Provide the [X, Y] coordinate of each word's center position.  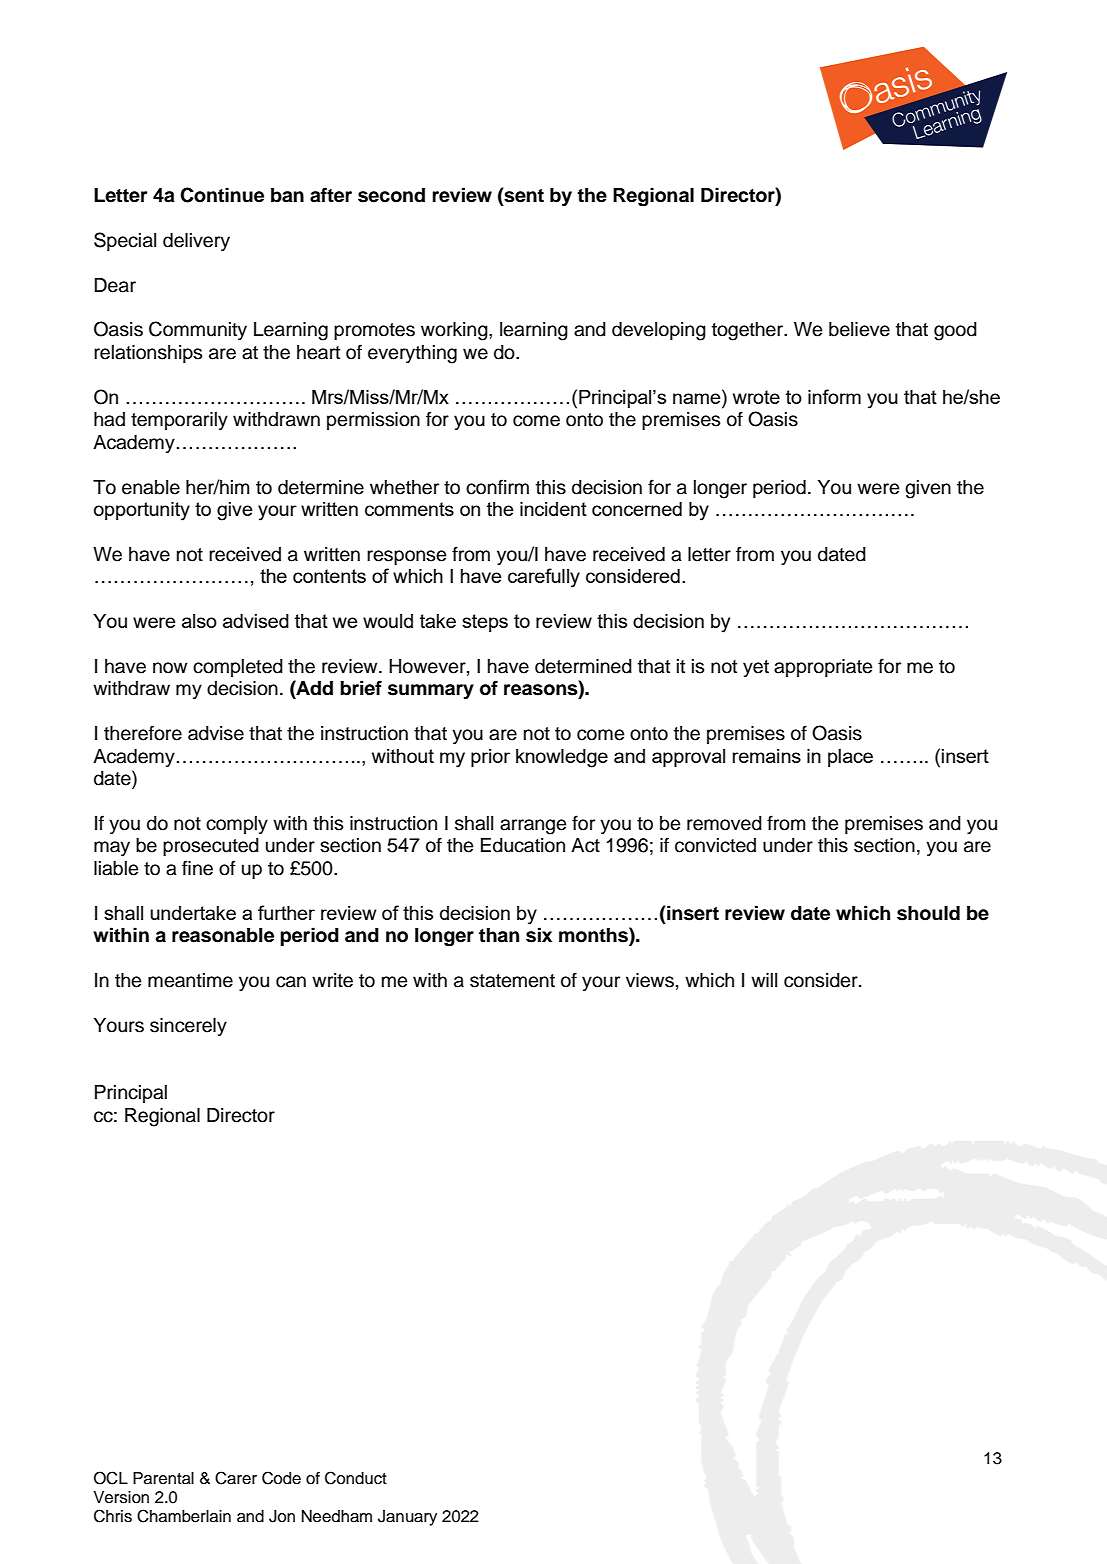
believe [859, 329]
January [407, 1518]
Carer [236, 1478]
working [455, 331]
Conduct [356, 1478]
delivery [196, 242]
